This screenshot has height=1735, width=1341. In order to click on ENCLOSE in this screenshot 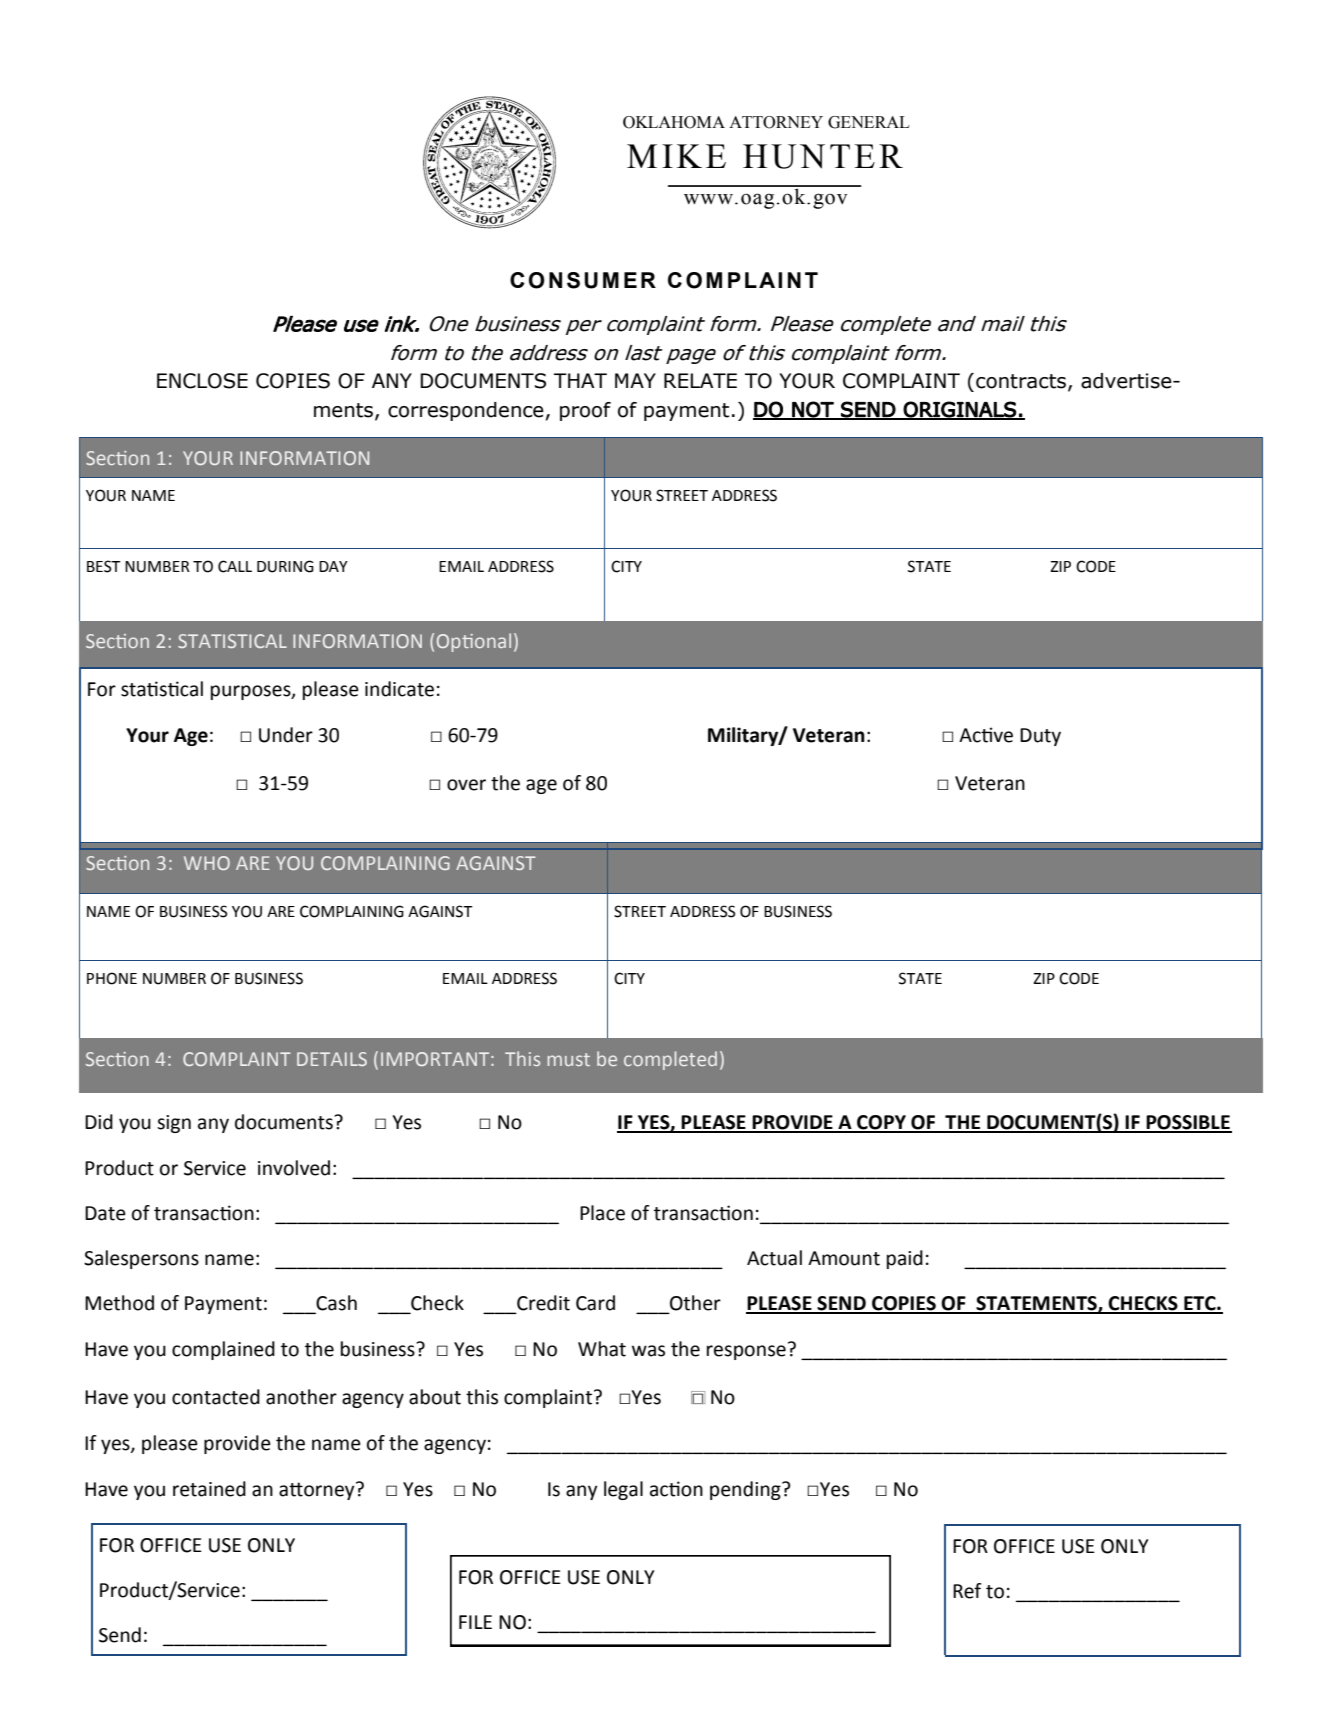, I will do `click(202, 381)`.
